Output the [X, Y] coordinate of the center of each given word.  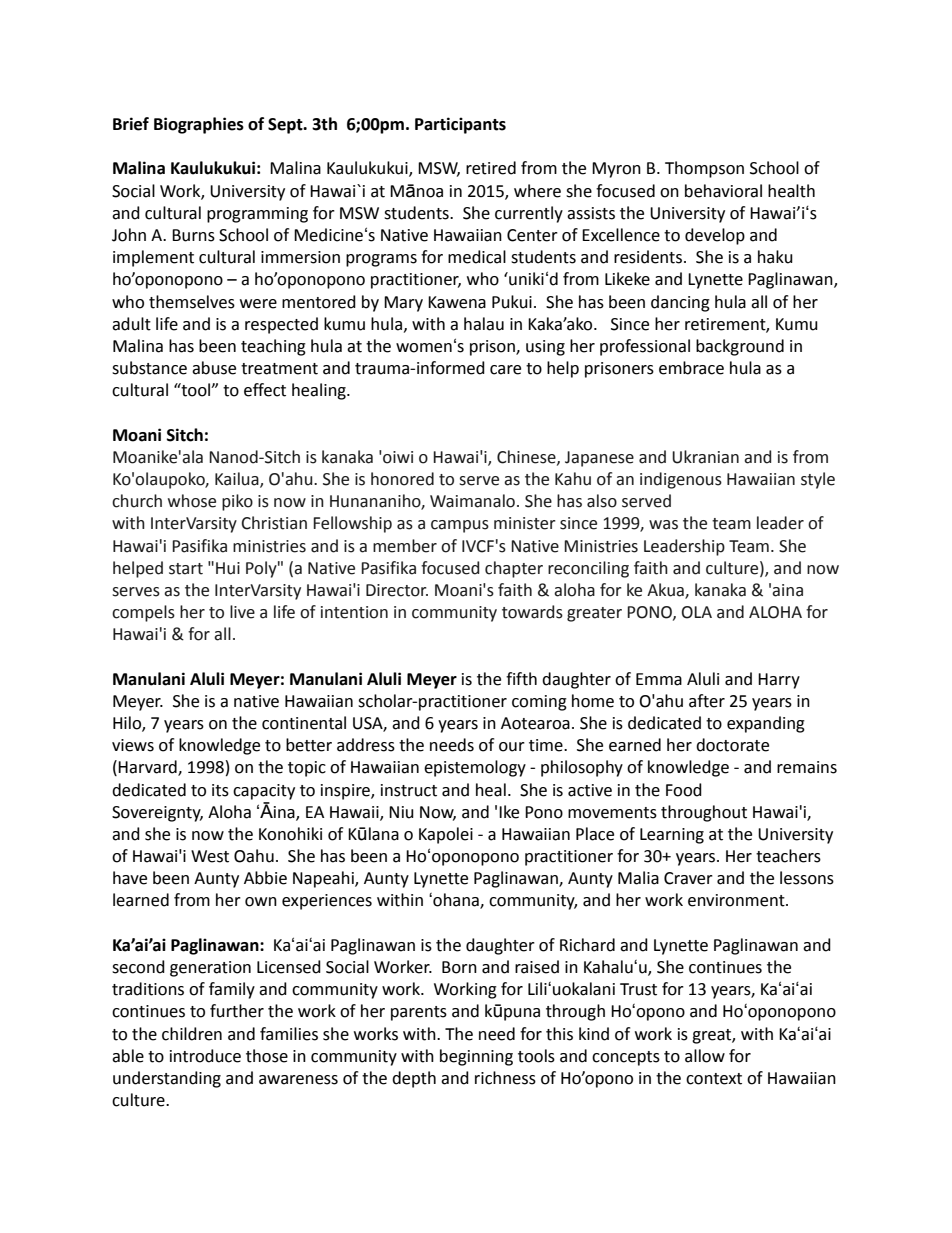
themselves [192, 302]
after [707, 701]
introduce [205, 1056]
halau [484, 324]
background [740, 347]
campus [460, 526]
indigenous [681, 480]
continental [304, 723]
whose [192, 501]
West [210, 856]
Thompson [704, 169]
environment [737, 900]
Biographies [199, 125]
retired [491, 168]
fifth [521, 679]
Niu [401, 812]
